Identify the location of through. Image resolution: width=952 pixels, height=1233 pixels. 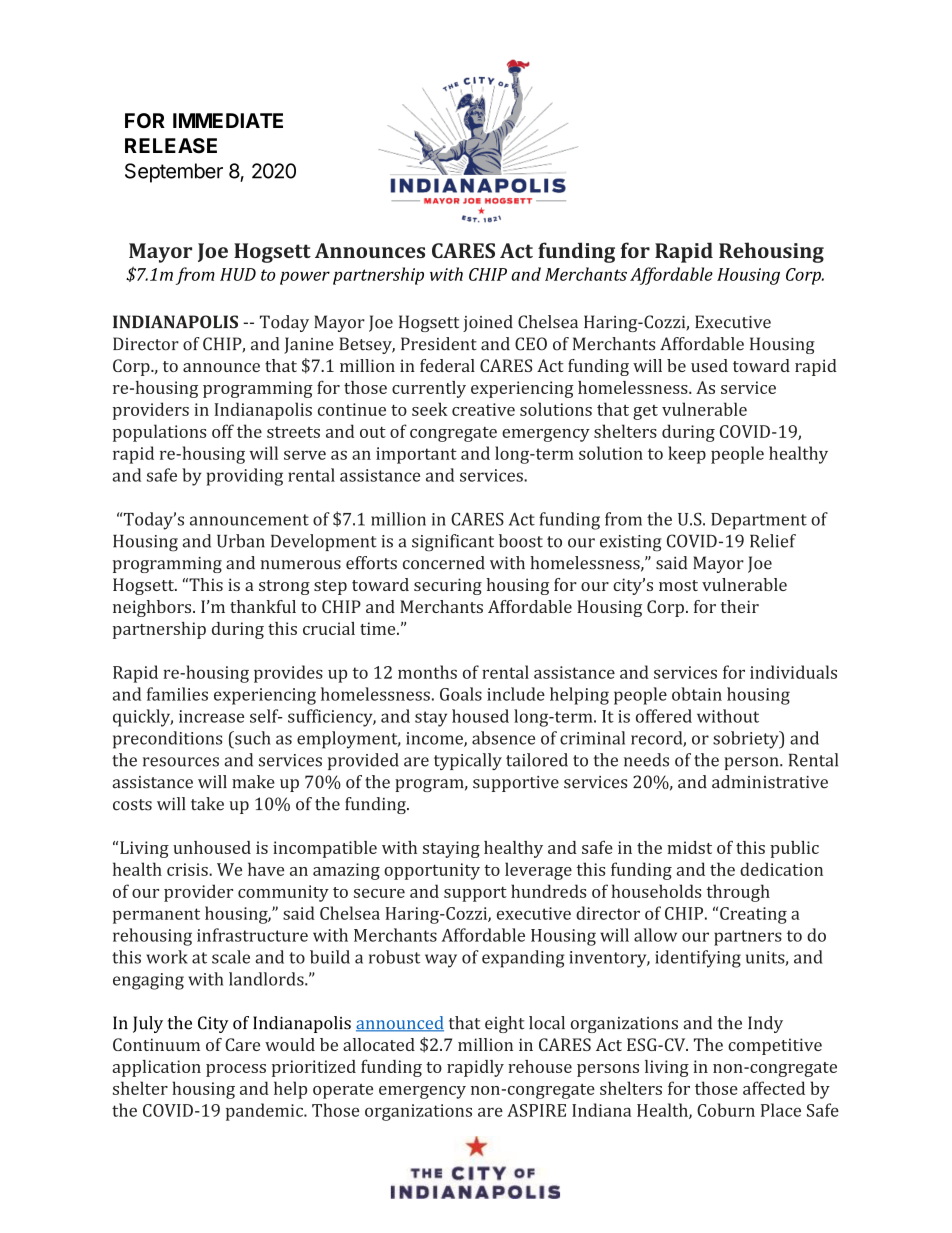
(738, 893).
